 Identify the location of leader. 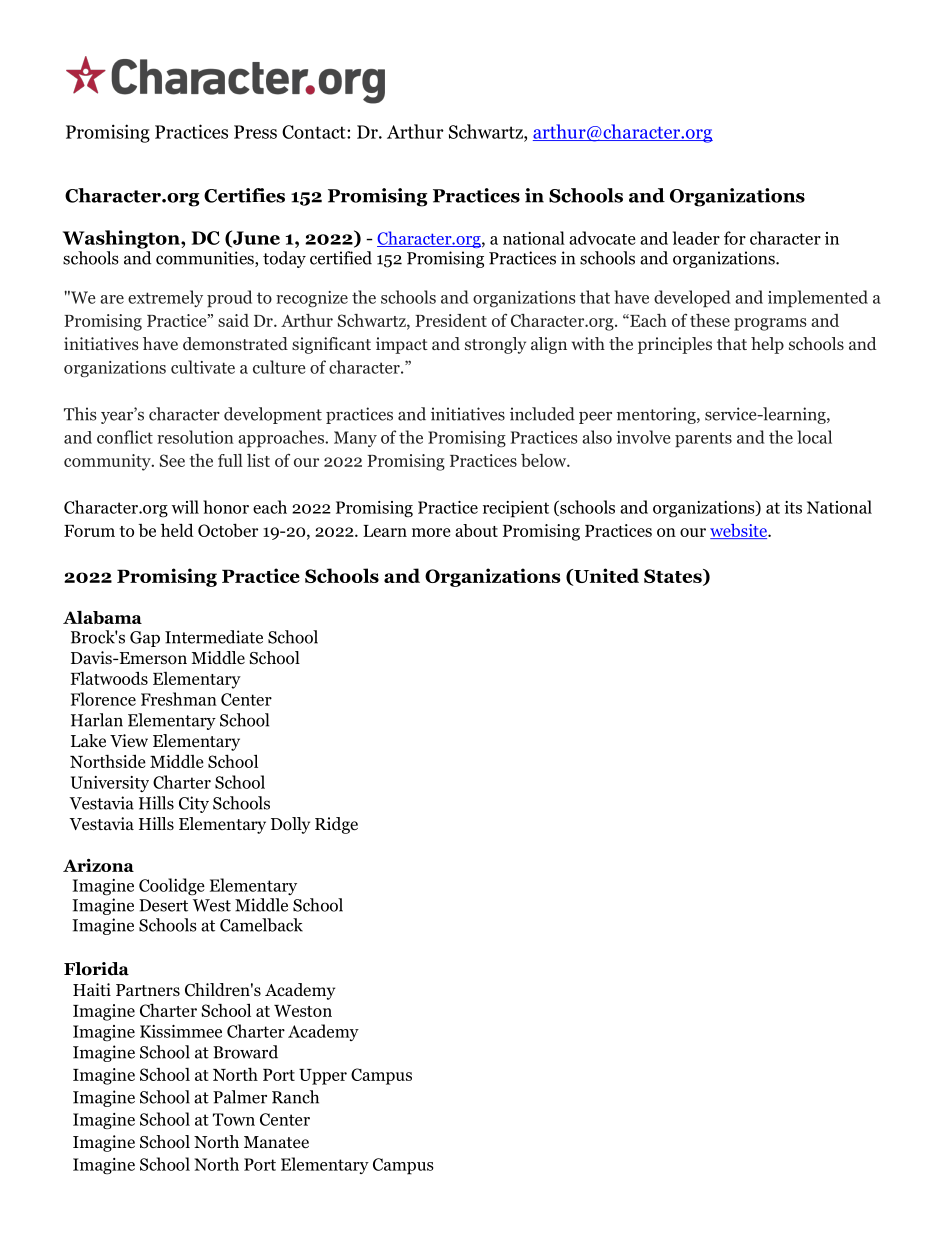
(696, 238).
